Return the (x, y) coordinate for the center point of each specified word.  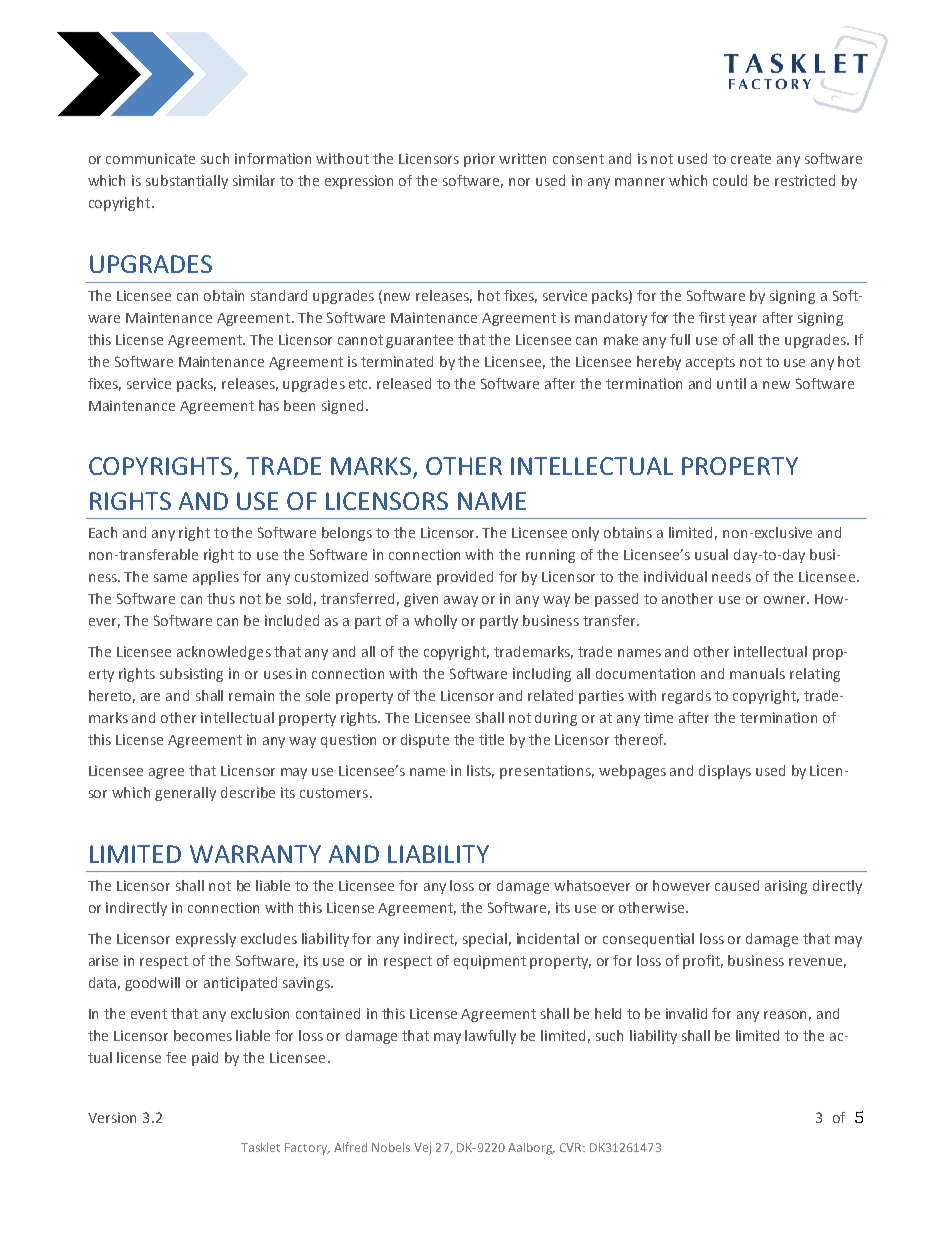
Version (112, 1117)
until (731, 383)
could (730, 180)
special (485, 940)
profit (703, 962)
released (404, 383)
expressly (206, 940)
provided (465, 578)
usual (711, 554)
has (269, 405)
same (170, 578)
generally (185, 794)
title (491, 739)
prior (479, 160)
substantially (187, 182)
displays (725, 772)
